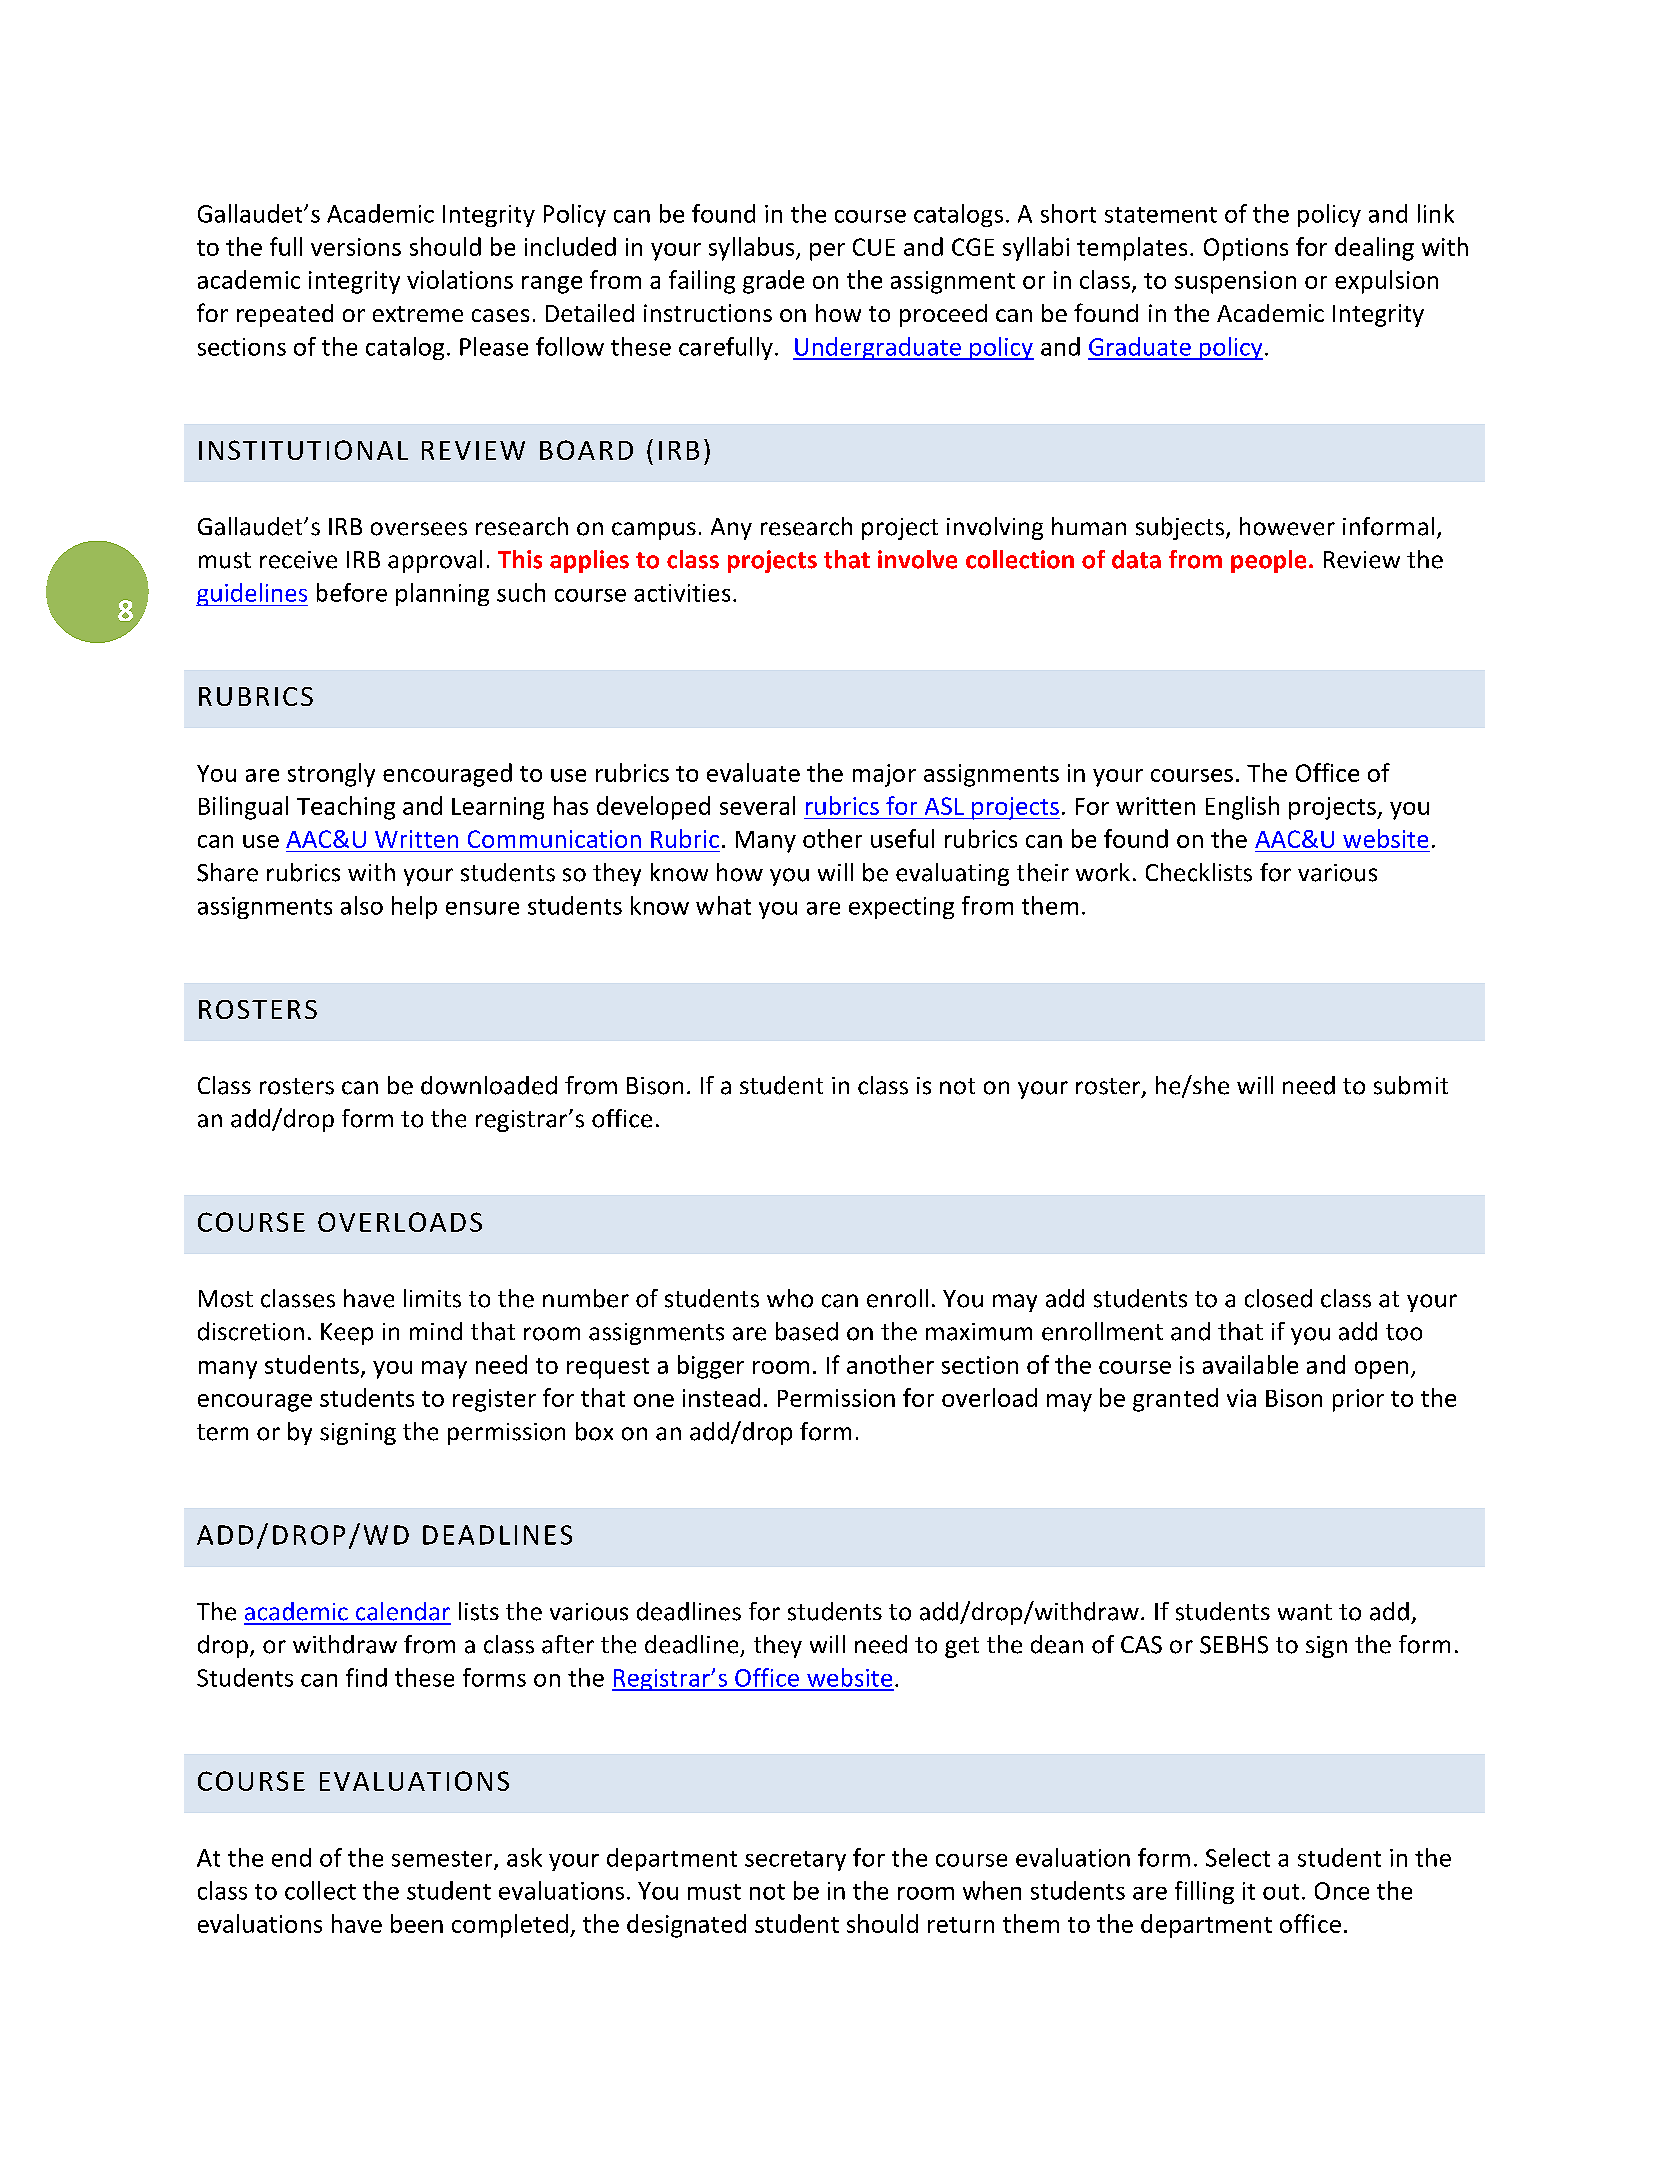 This document has height=2160, width=1669. I want to click on term, so click(222, 1432).
